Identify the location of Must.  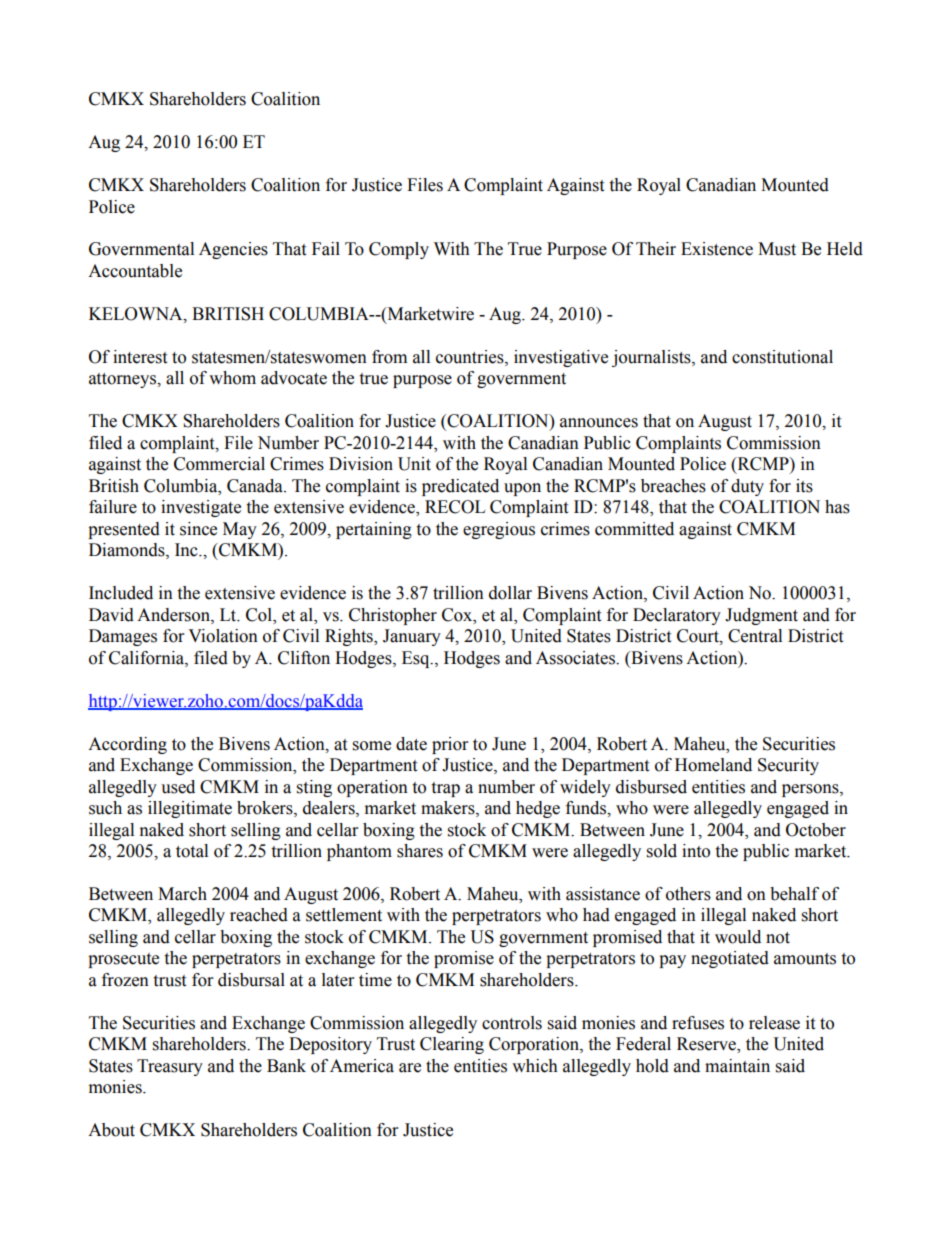
(777, 249).
